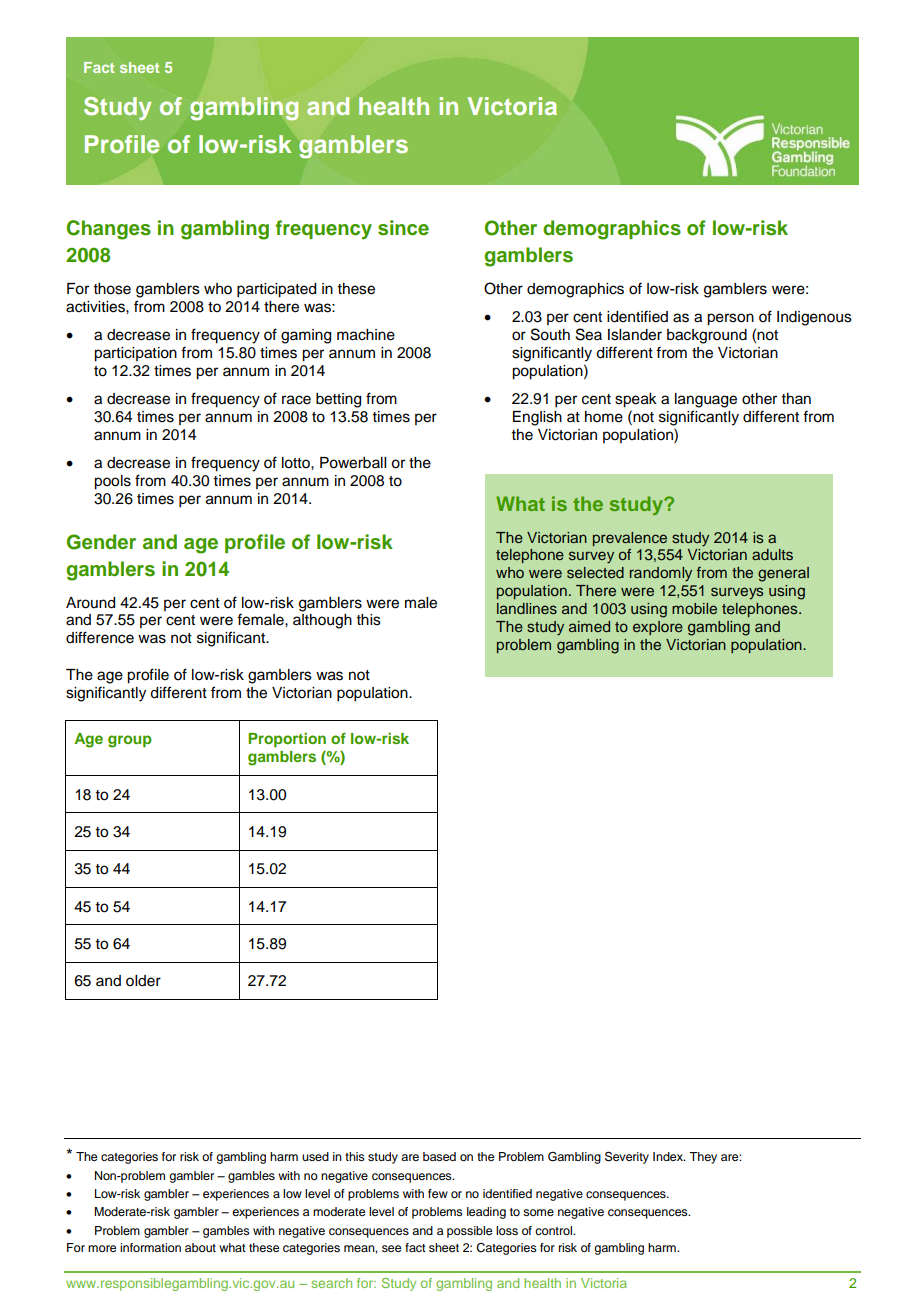 The image size is (924, 1309). Describe the element at coordinates (200, 1247) in the screenshot. I see `about` at that location.
